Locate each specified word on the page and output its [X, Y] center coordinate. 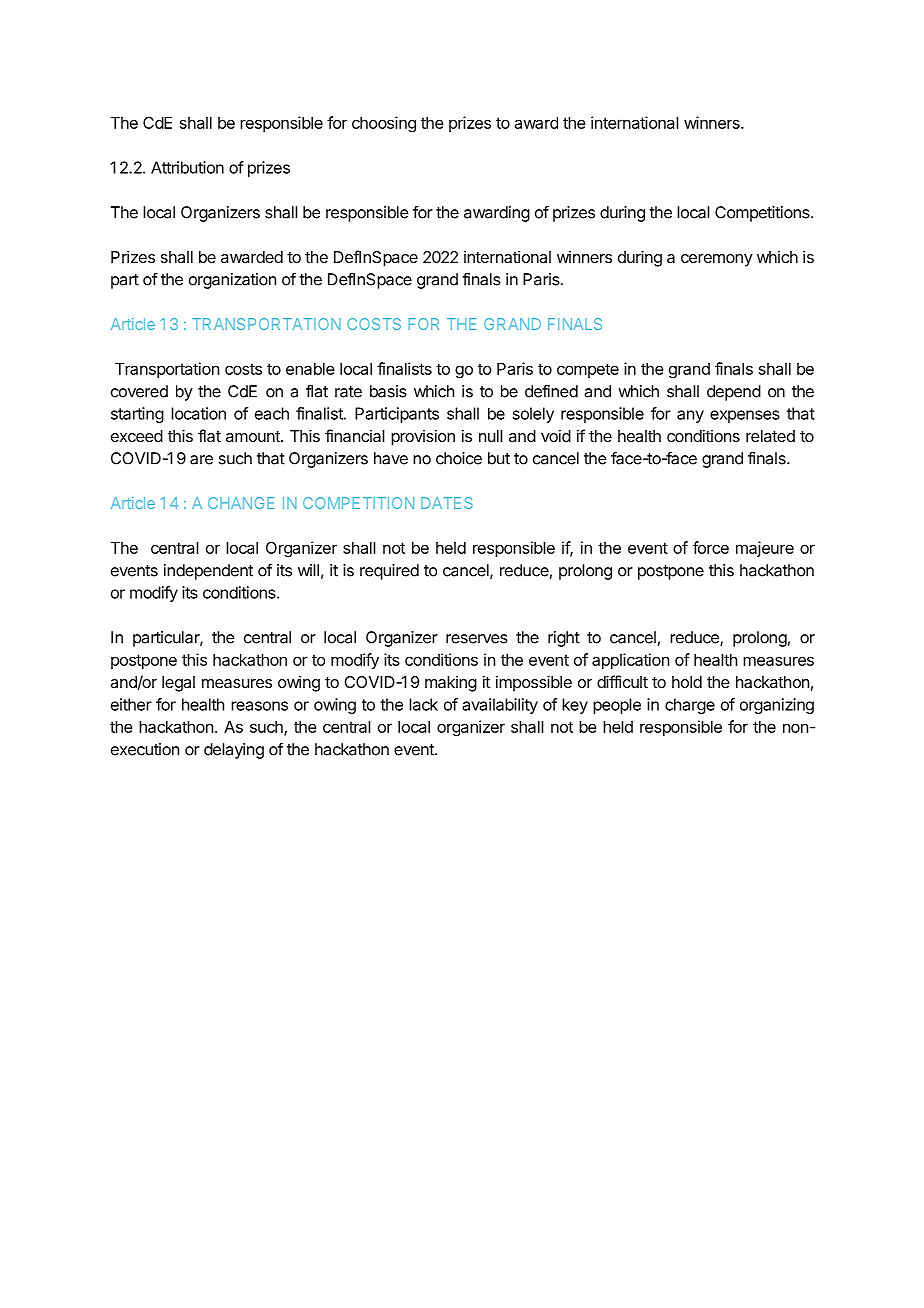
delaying [234, 751]
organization [232, 281]
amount [254, 436]
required [389, 572]
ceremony [717, 260]
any [690, 416]
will [308, 570]
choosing [384, 124]
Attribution [187, 167]
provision [423, 437]
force [711, 547]
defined [551, 391]
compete [588, 370]
